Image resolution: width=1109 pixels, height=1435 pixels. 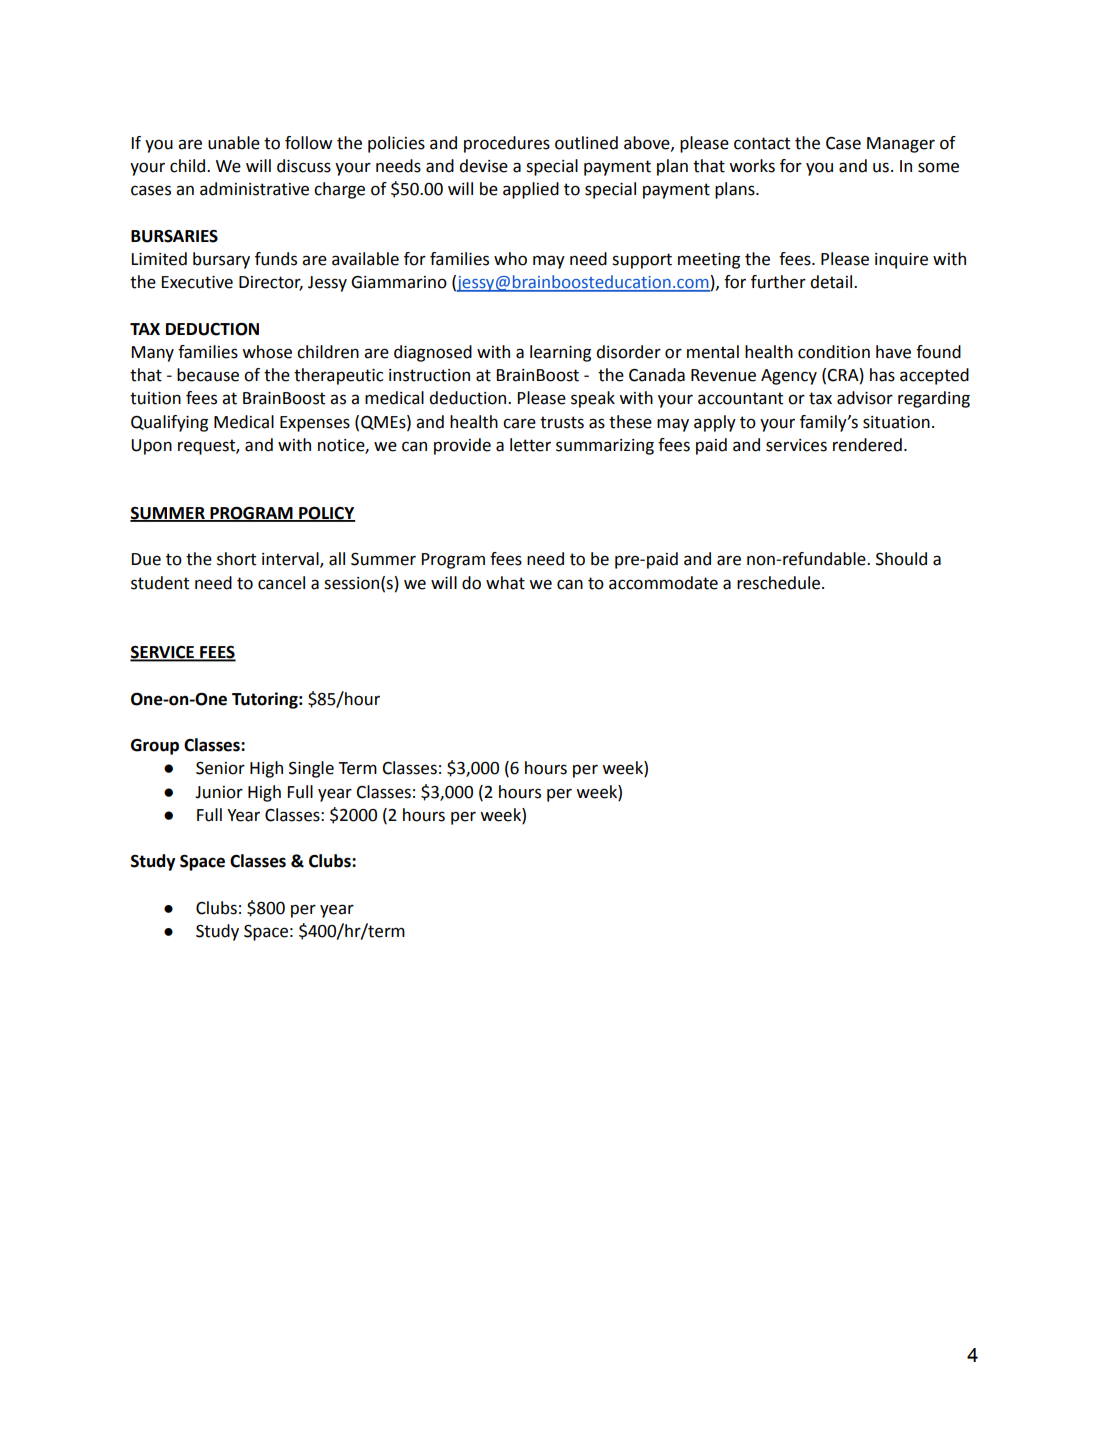 I want to click on unable, so click(x=234, y=143).
